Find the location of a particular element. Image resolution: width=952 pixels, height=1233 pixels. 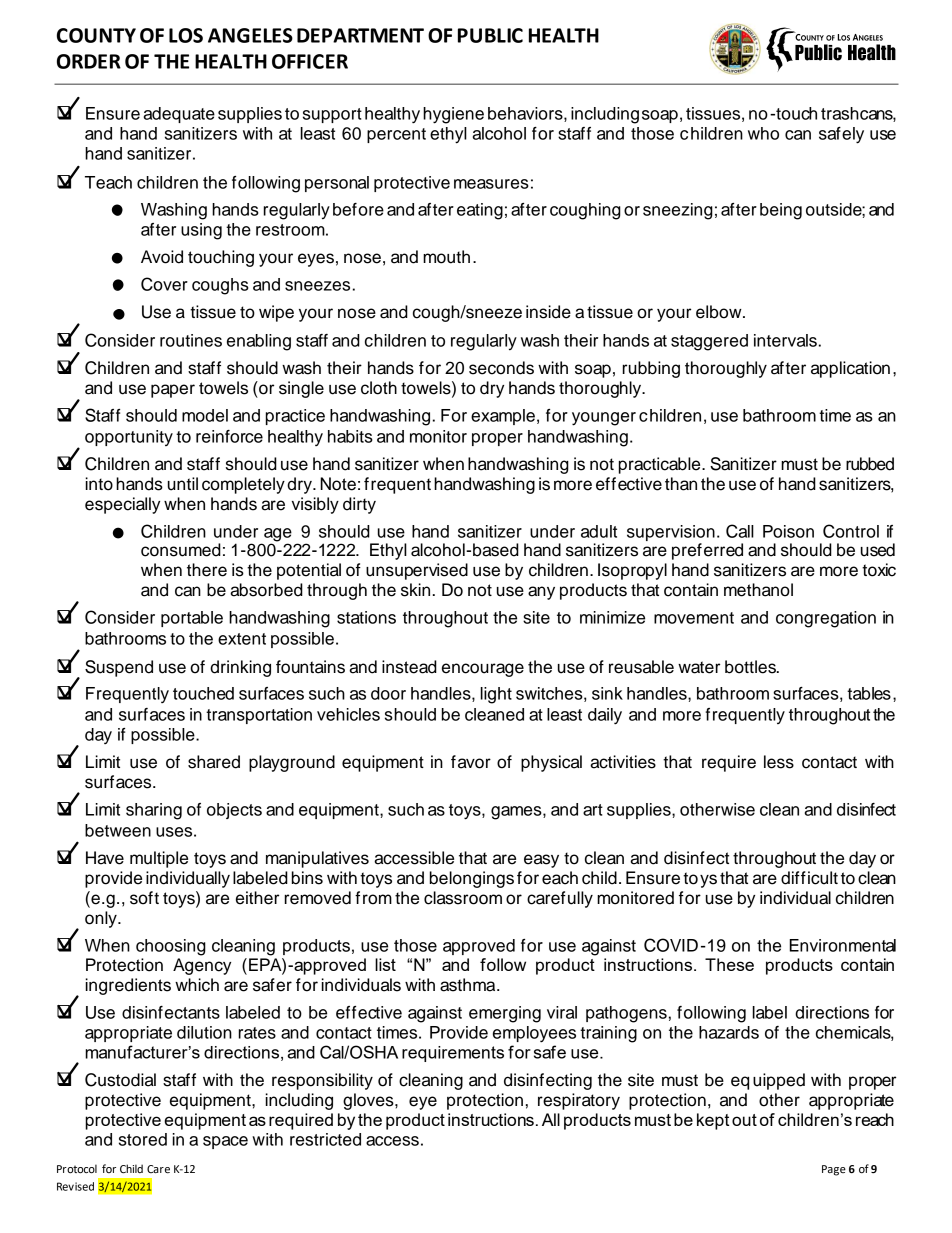

who is located at coordinates (763, 133).
